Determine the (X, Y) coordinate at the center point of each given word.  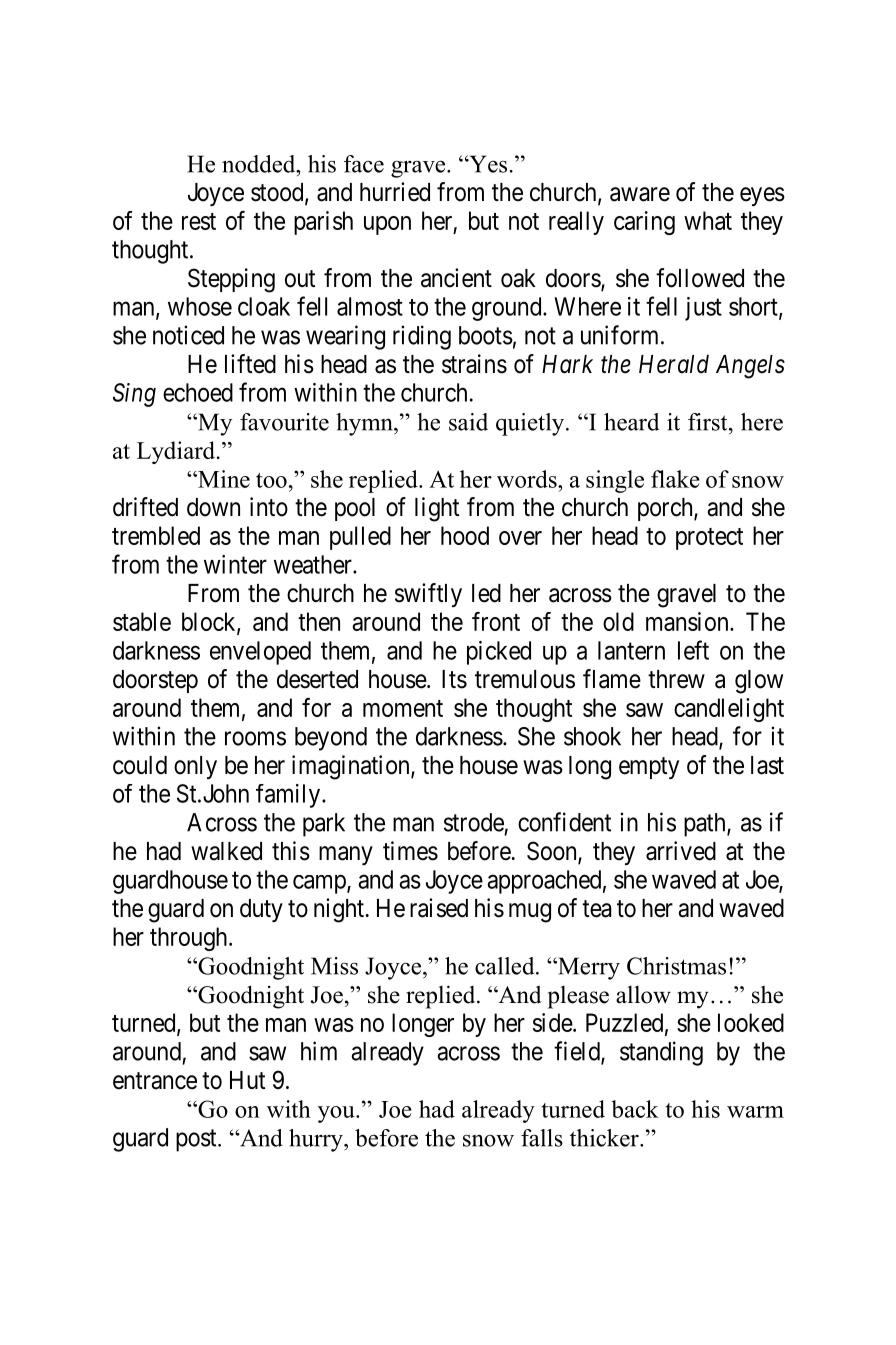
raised (439, 908)
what (708, 220)
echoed (198, 392)
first (709, 422)
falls (542, 1138)
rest (199, 221)
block (210, 622)
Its (454, 679)
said (468, 422)
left (693, 650)
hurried (395, 192)
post (197, 1140)
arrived (681, 851)
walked (226, 851)
